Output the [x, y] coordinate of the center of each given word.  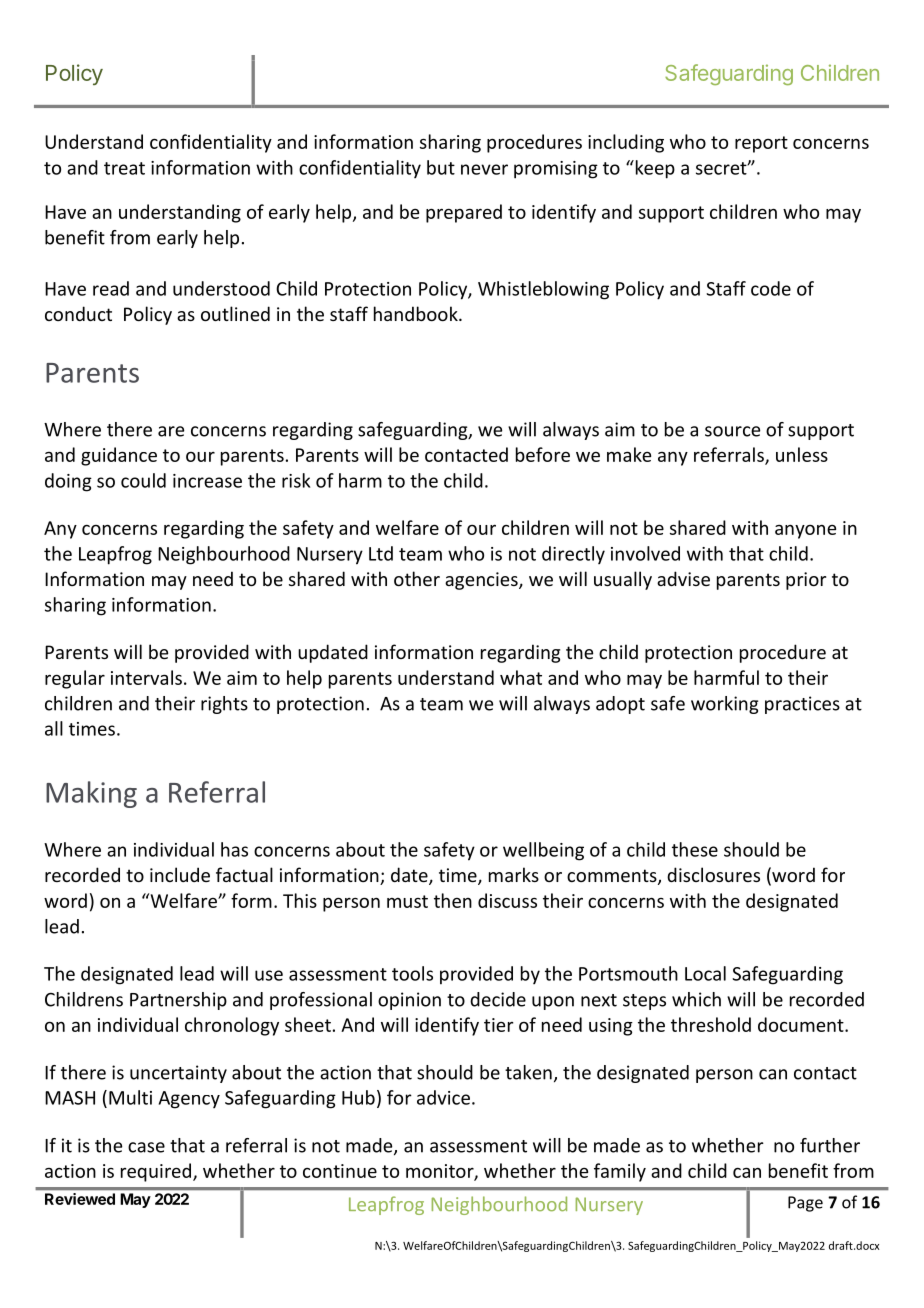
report [761, 144]
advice [443, 1097]
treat [124, 168]
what [521, 677]
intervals [146, 677]
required [157, 1172]
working [724, 705]
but [441, 167]
